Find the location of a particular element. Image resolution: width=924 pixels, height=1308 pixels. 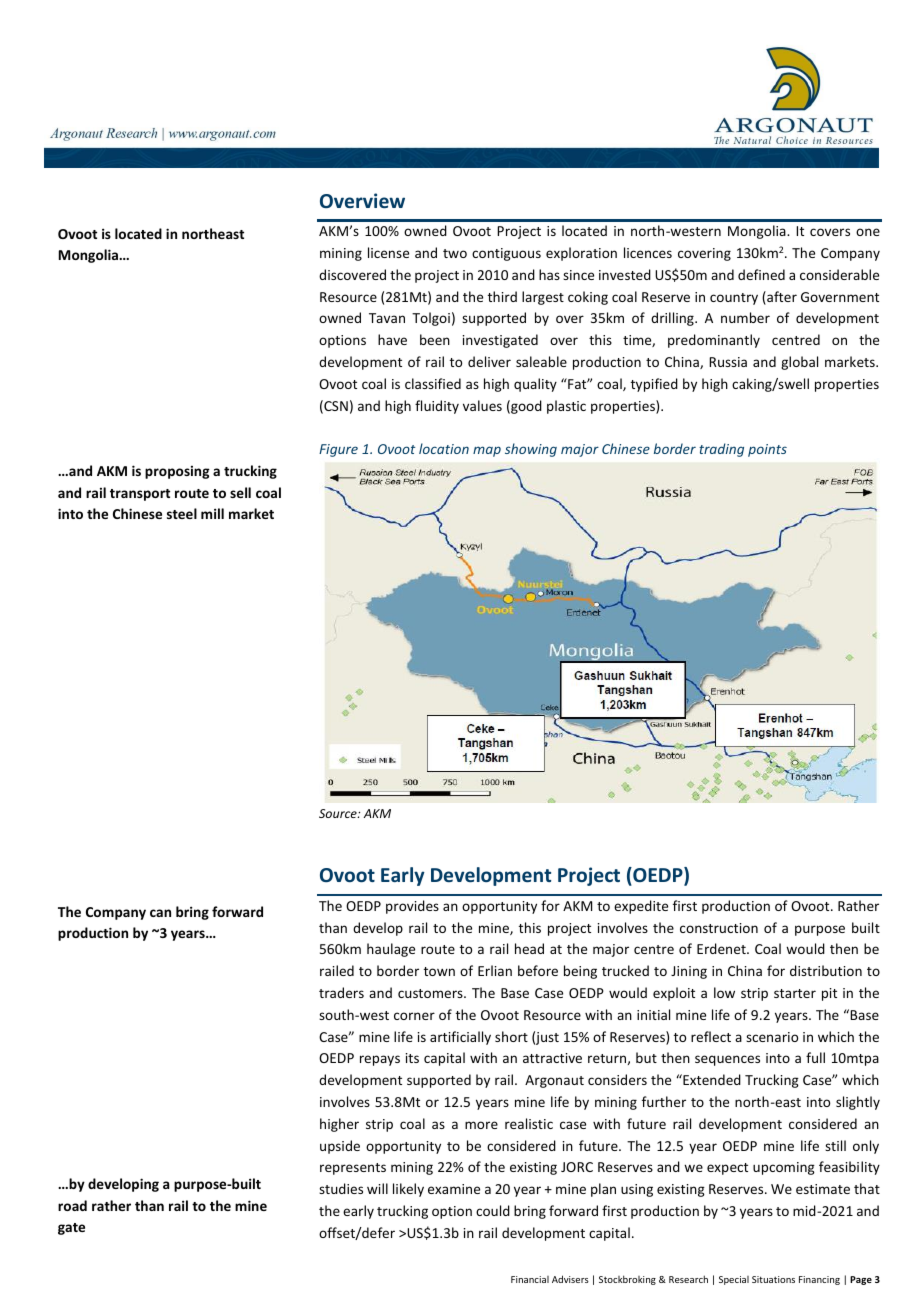

starter is located at coordinates (795, 993).
